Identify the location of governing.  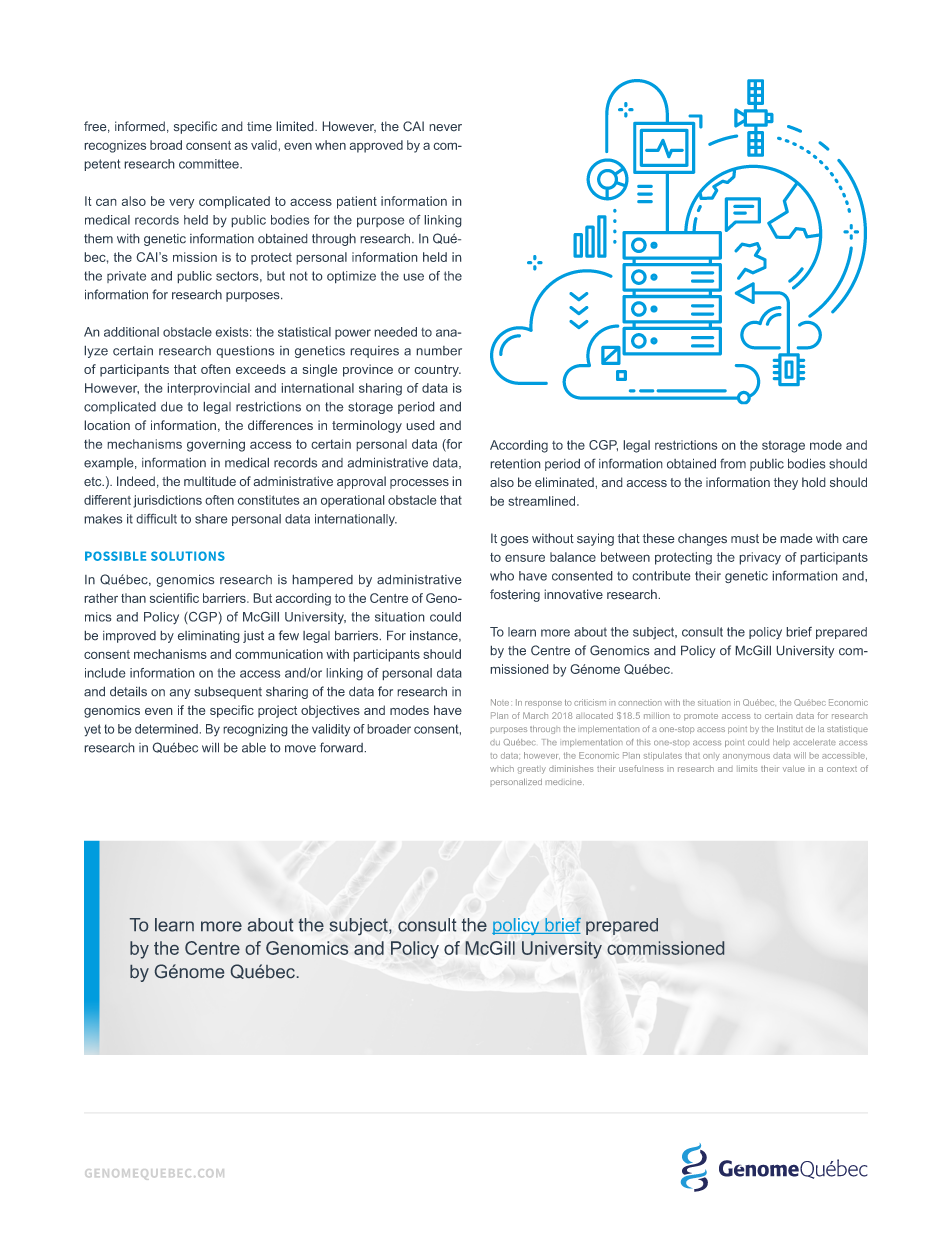
(216, 445).
